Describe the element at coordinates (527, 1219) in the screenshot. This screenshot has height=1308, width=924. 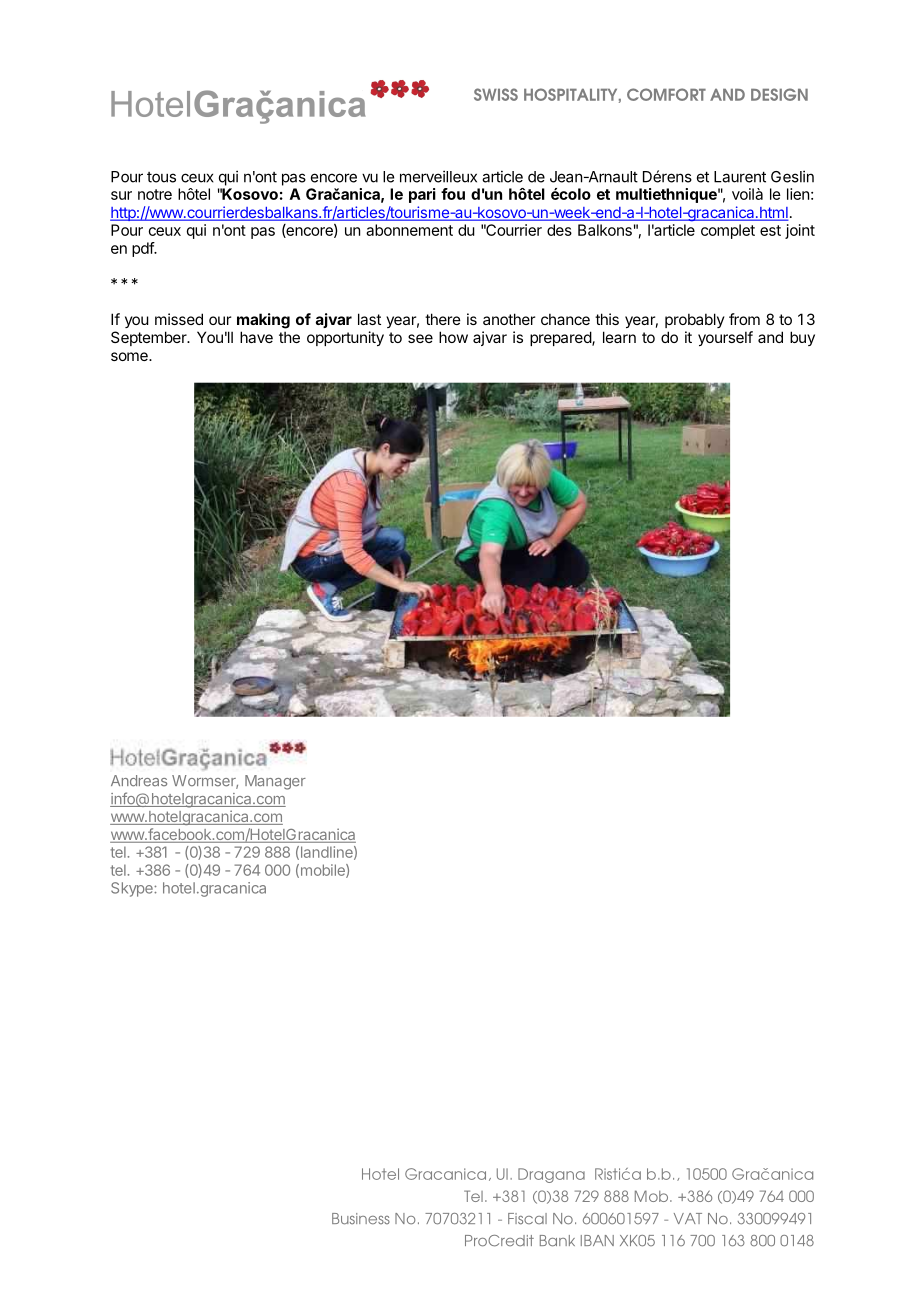
I see `Fiscal` at that location.
